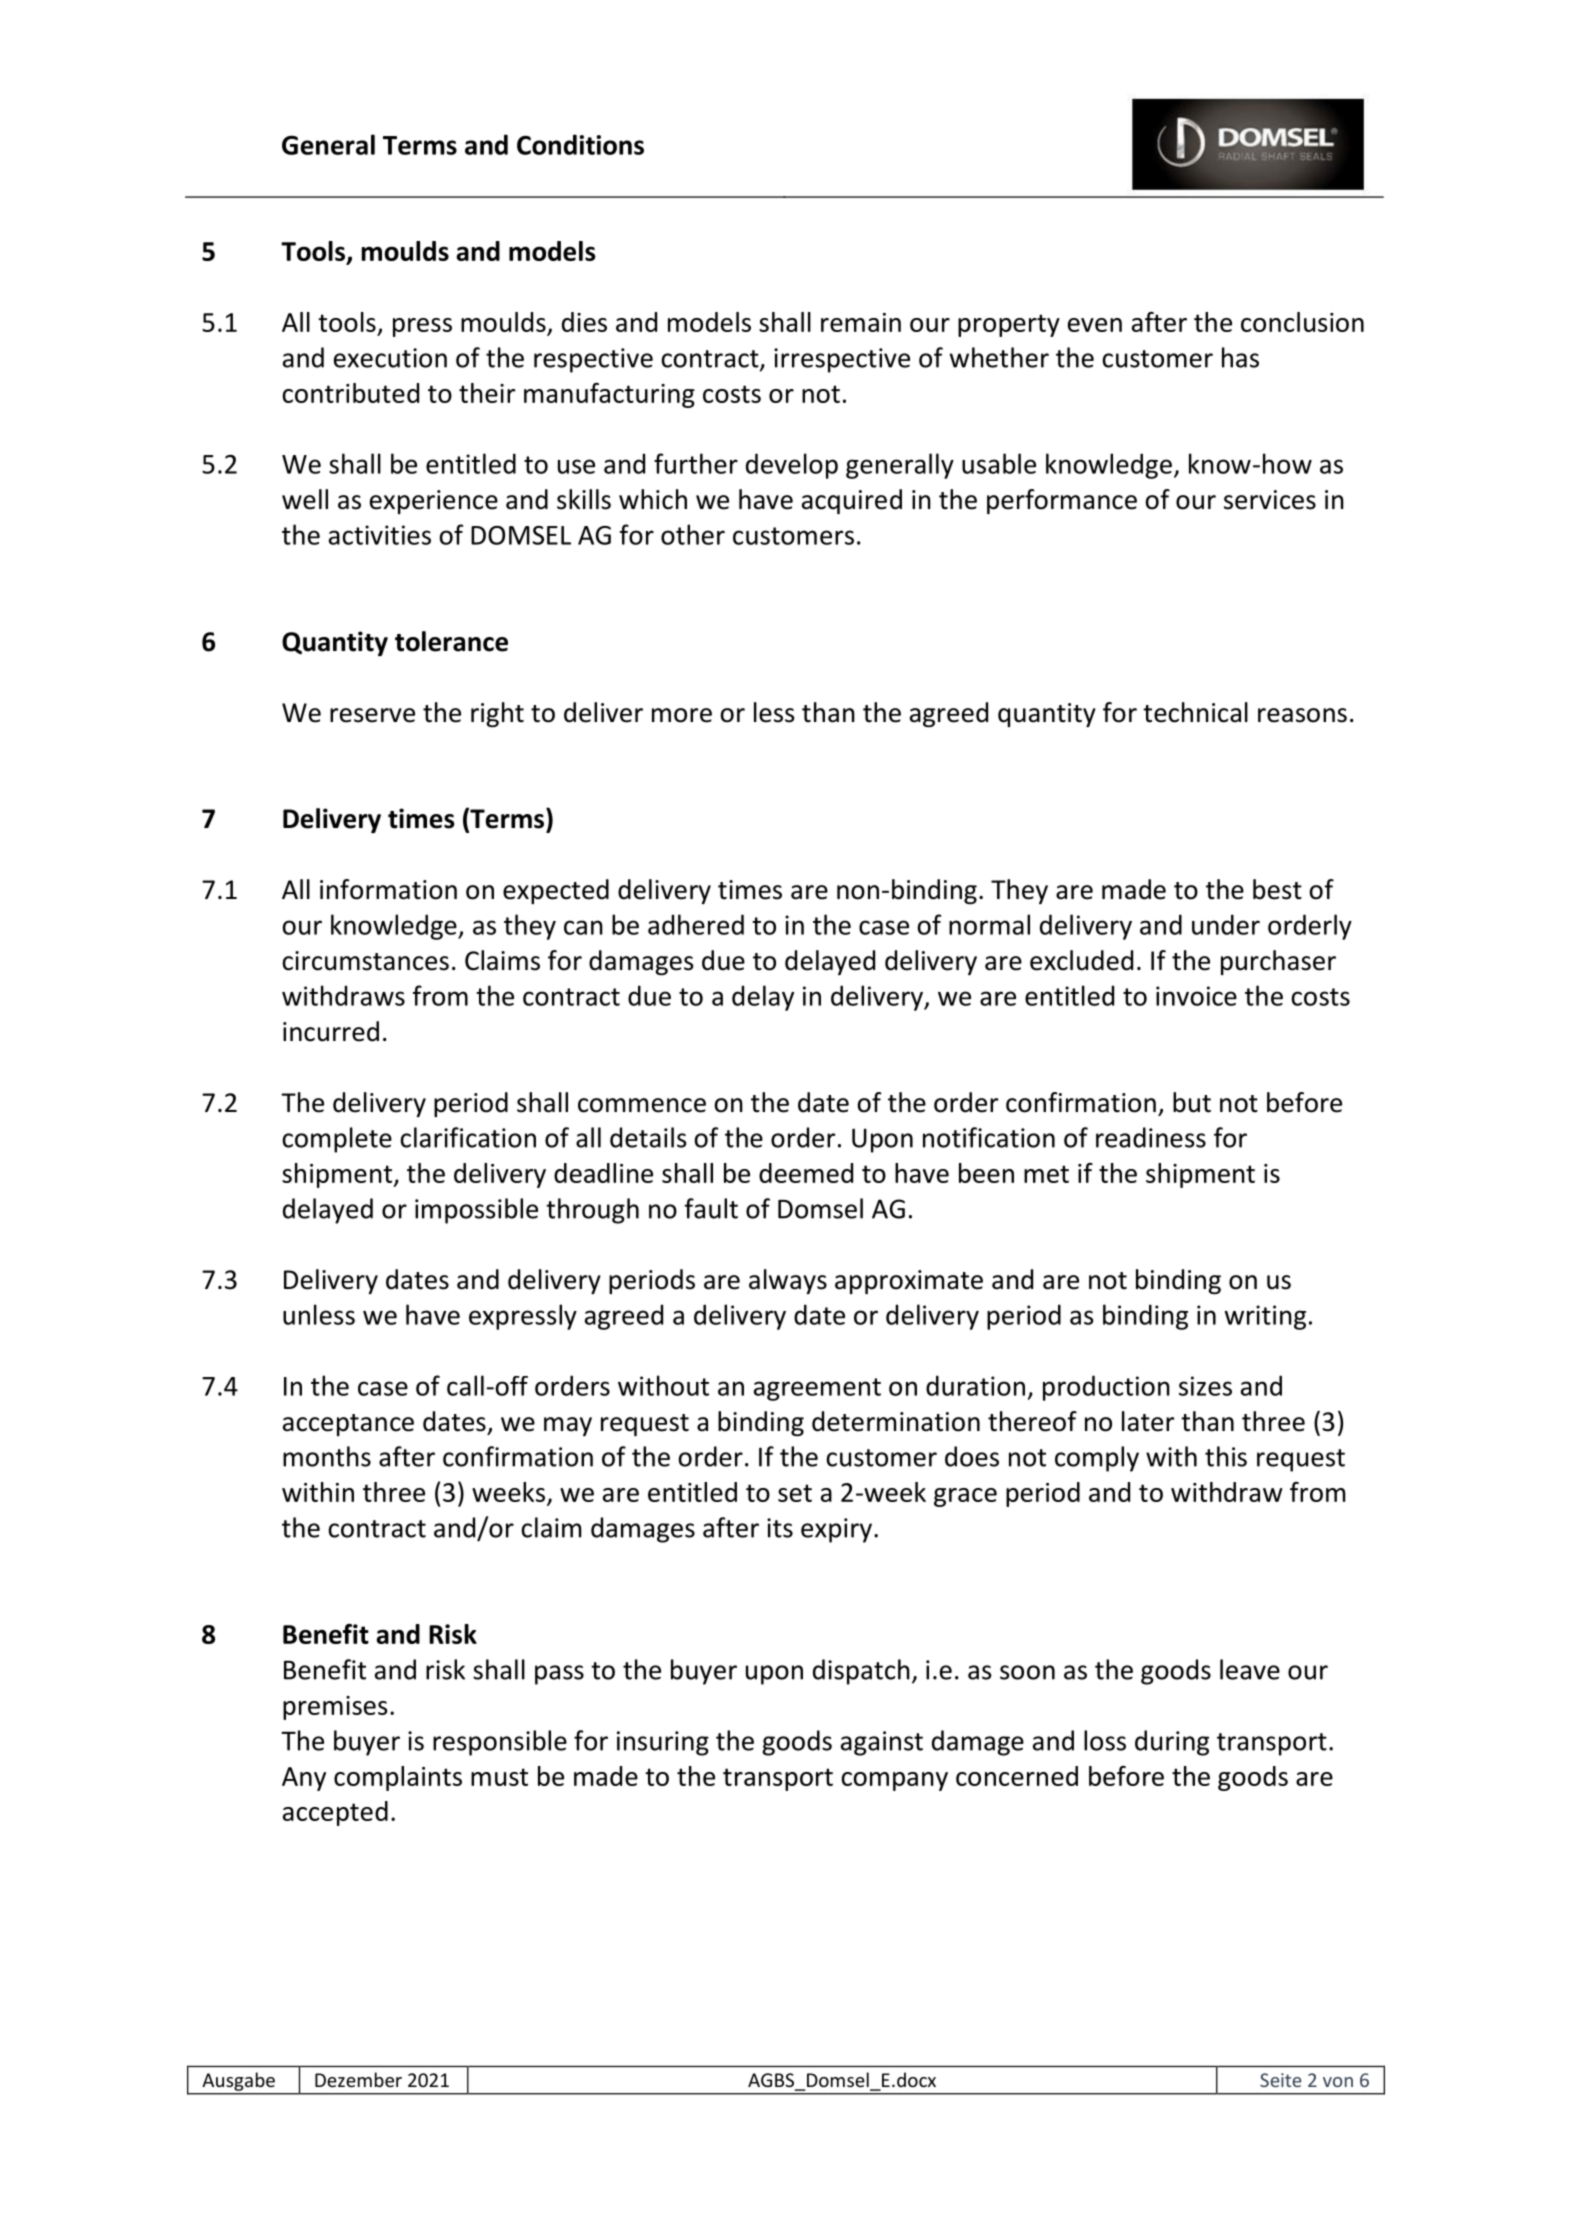  I want to click on Conditions, so click(580, 144).
